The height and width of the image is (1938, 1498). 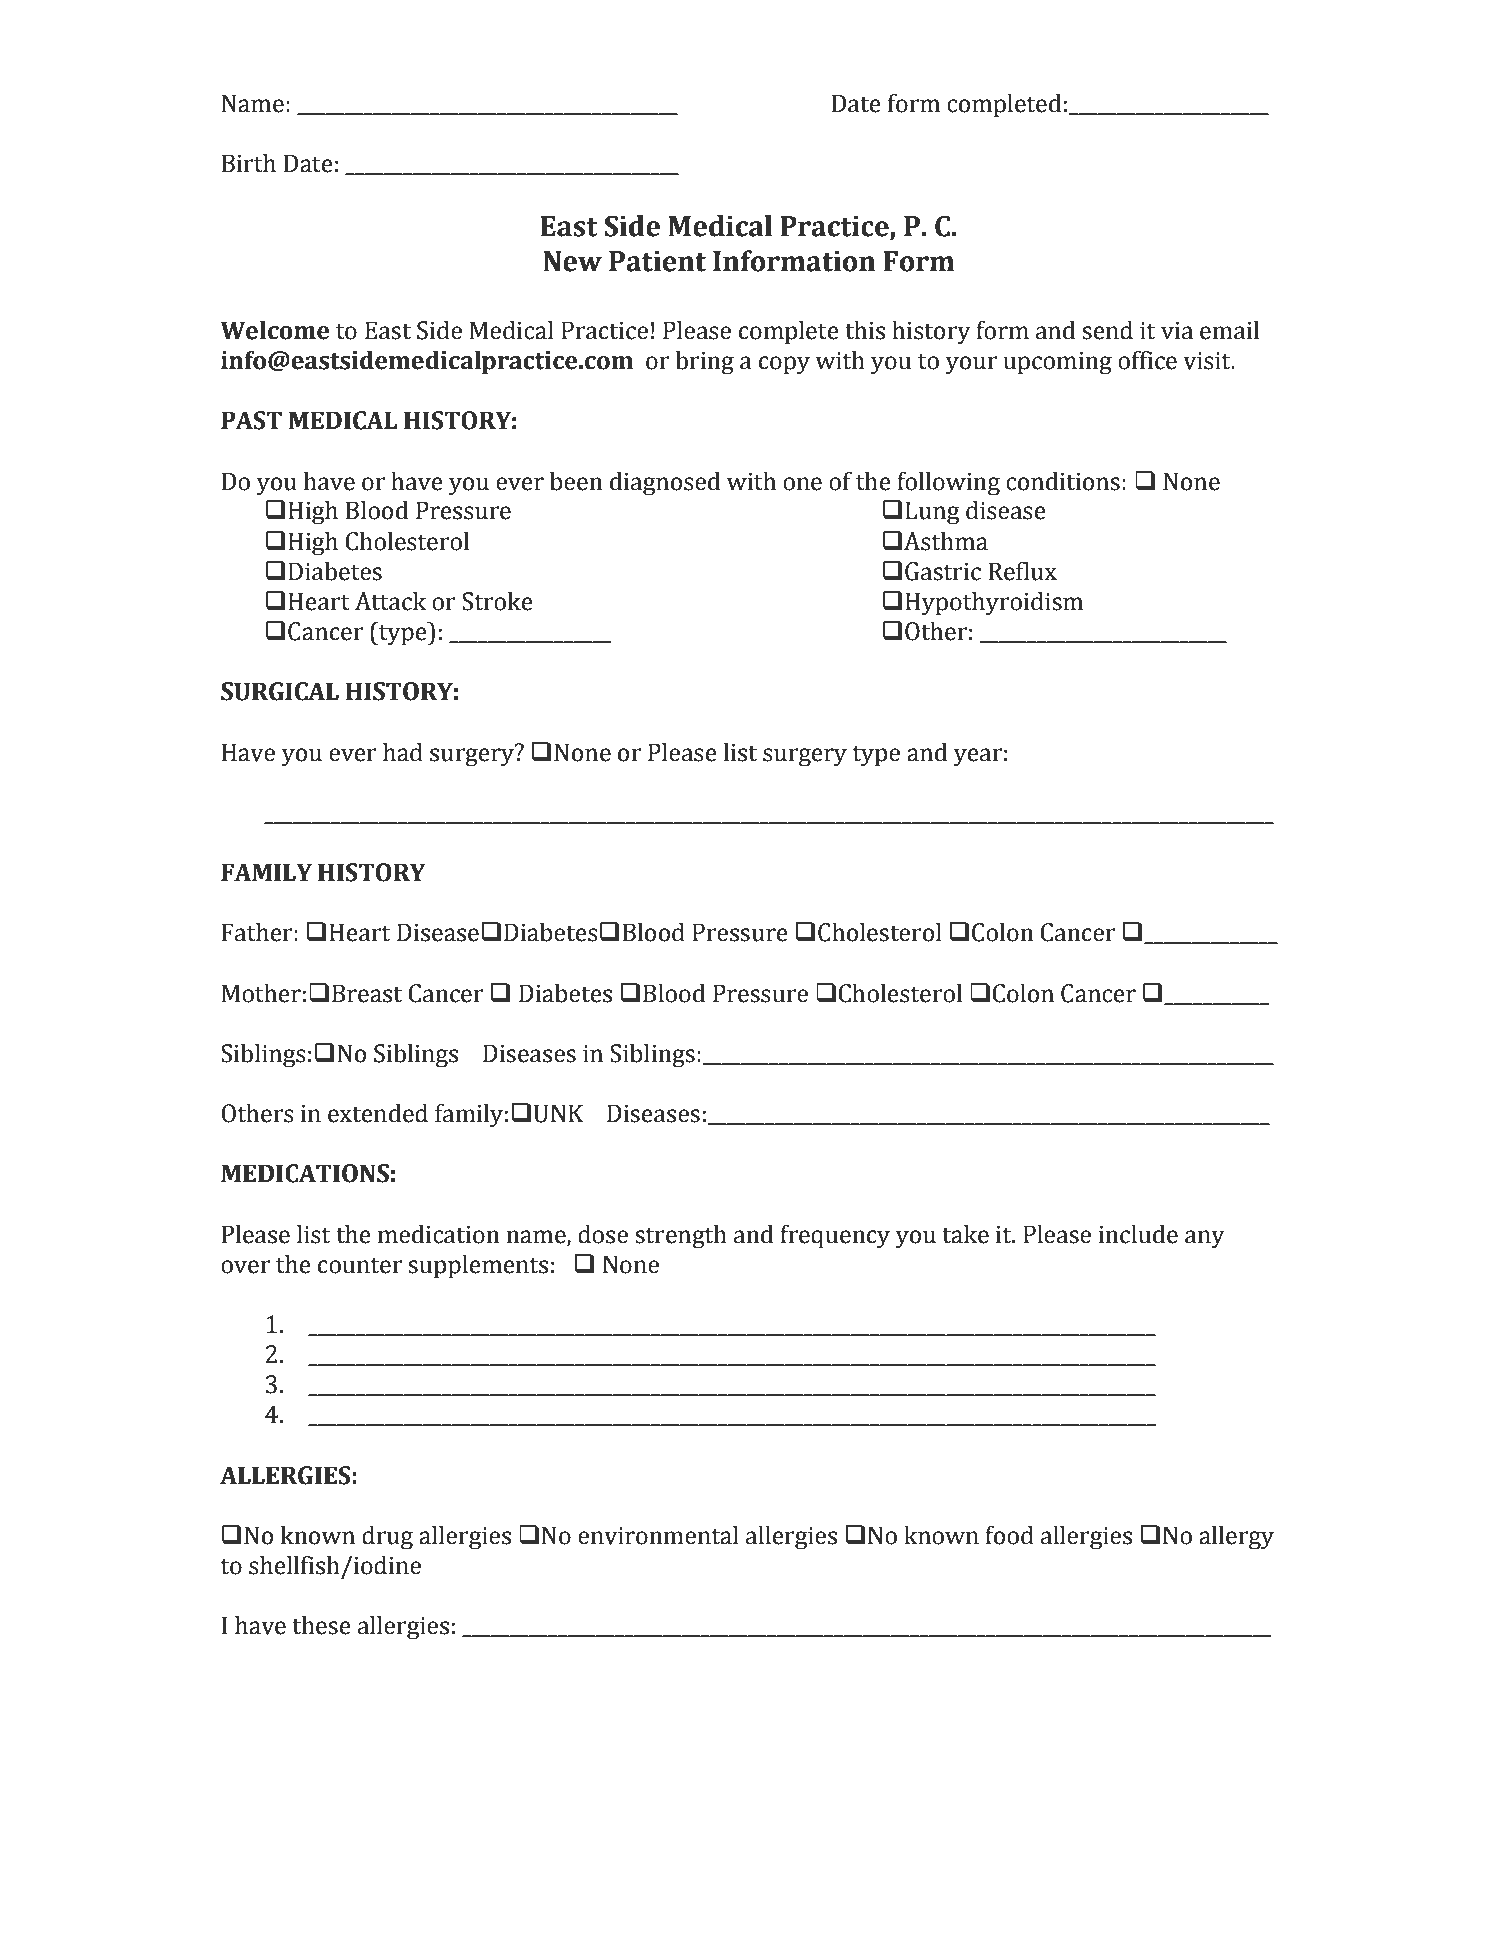 I want to click on send, so click(x=1107, y=330).
